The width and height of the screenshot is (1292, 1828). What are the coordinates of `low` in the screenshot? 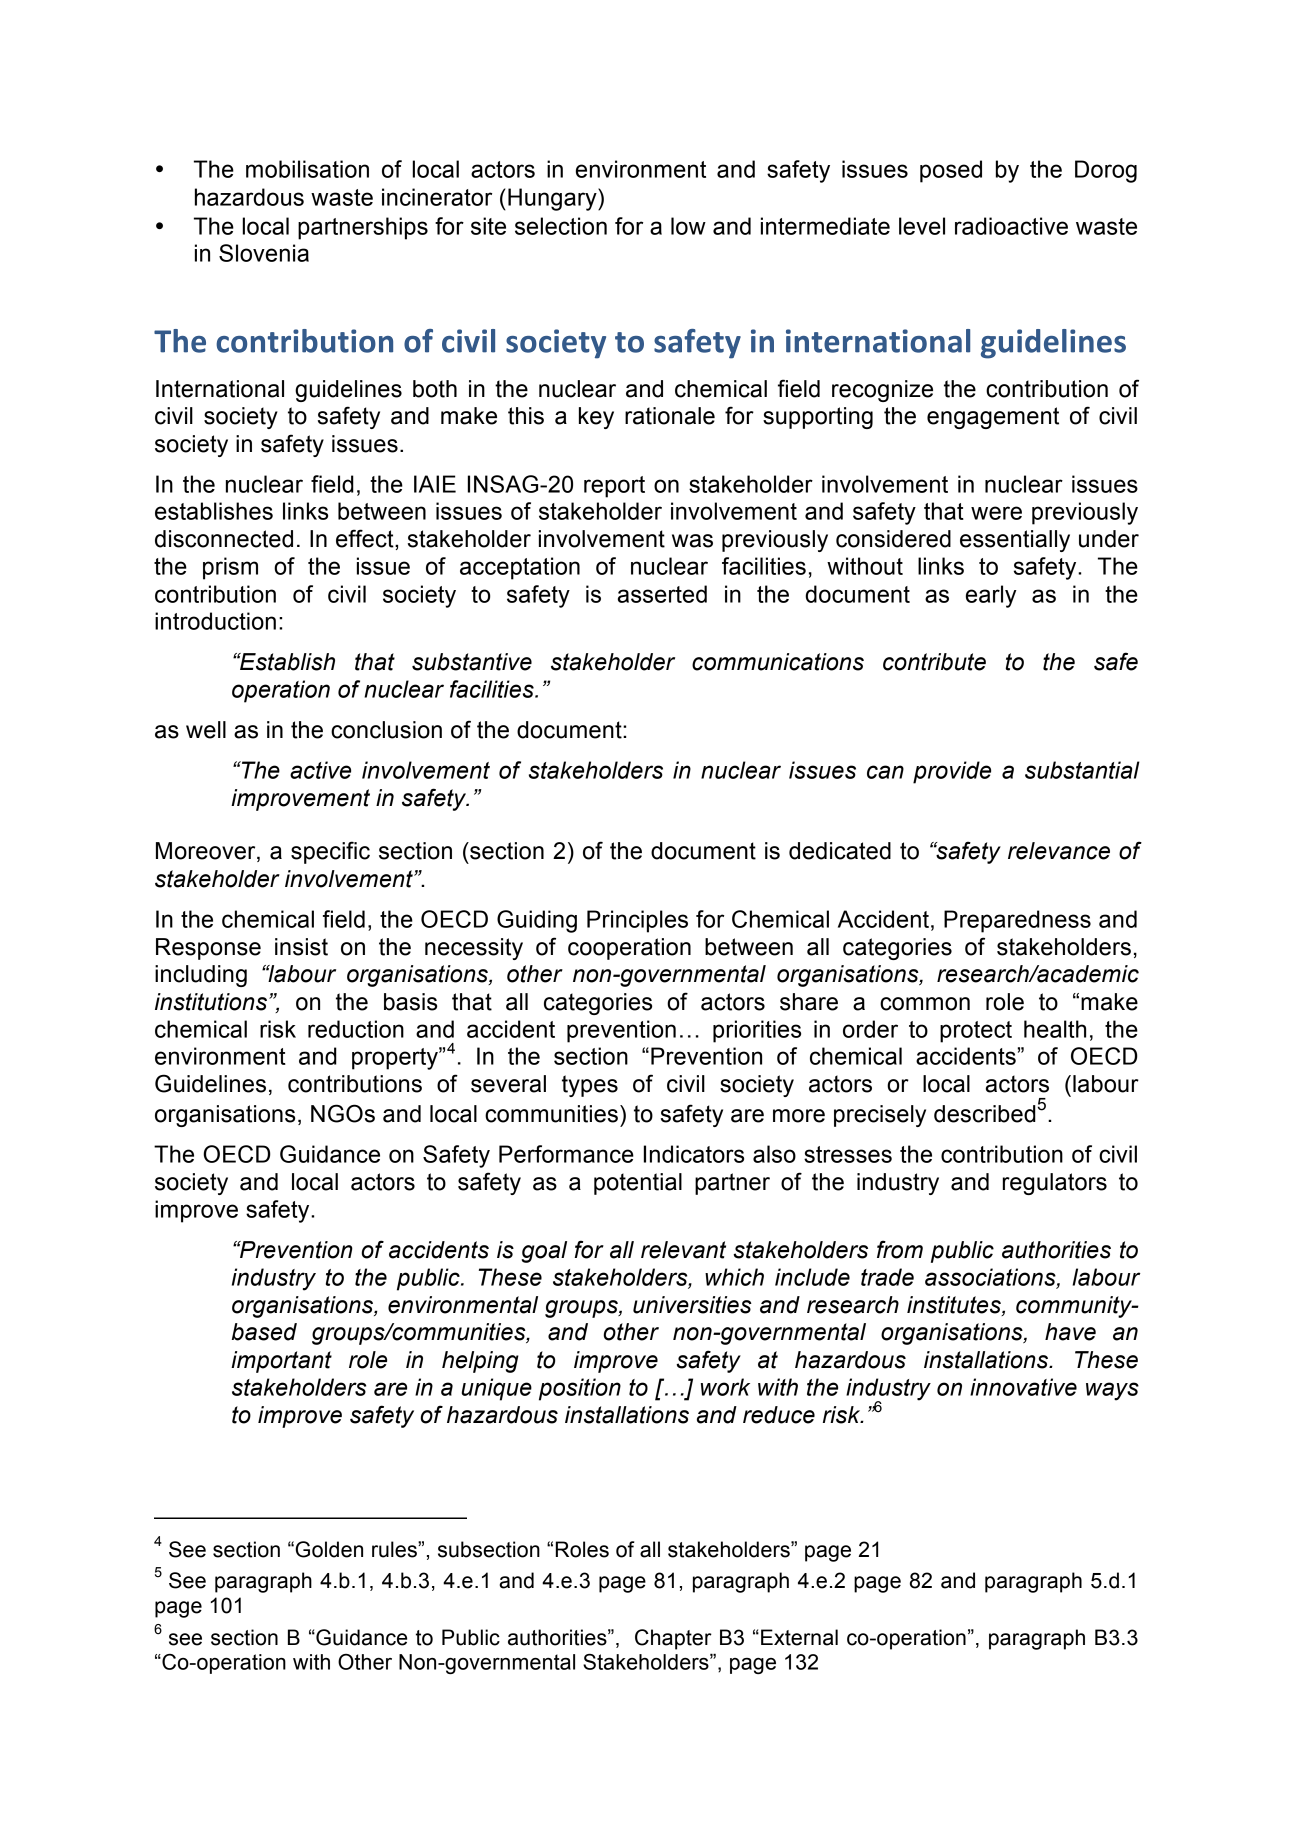 It's located at (688, 226).
